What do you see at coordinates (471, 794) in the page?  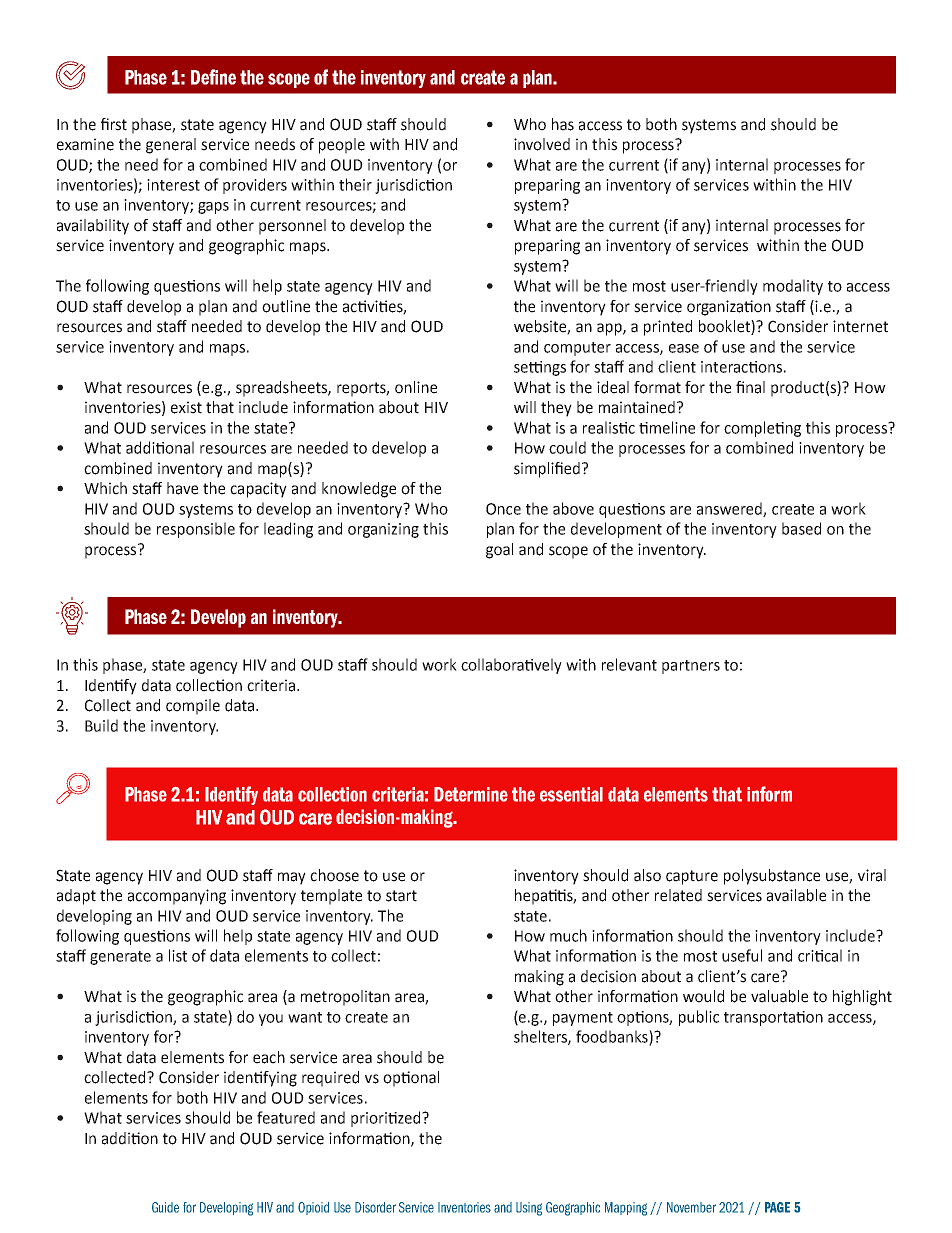 I see `Determine` at bounding box center [471, 794].
